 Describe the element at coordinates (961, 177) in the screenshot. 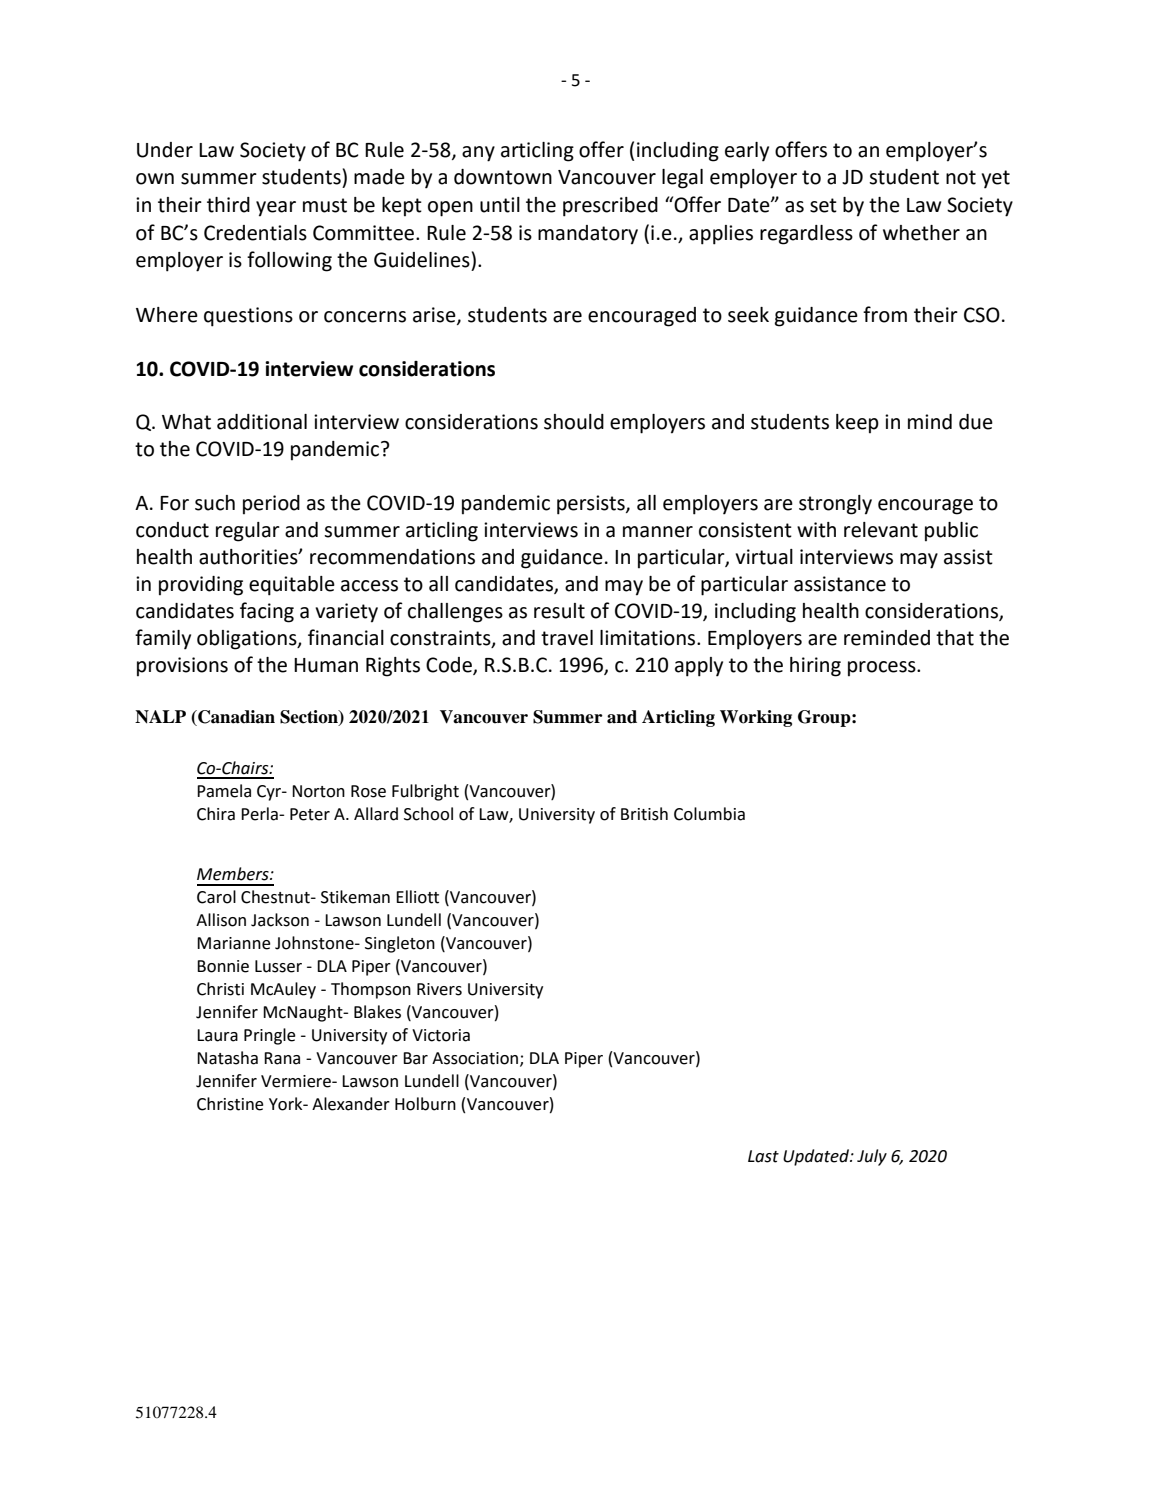

I see `not` at that location.
